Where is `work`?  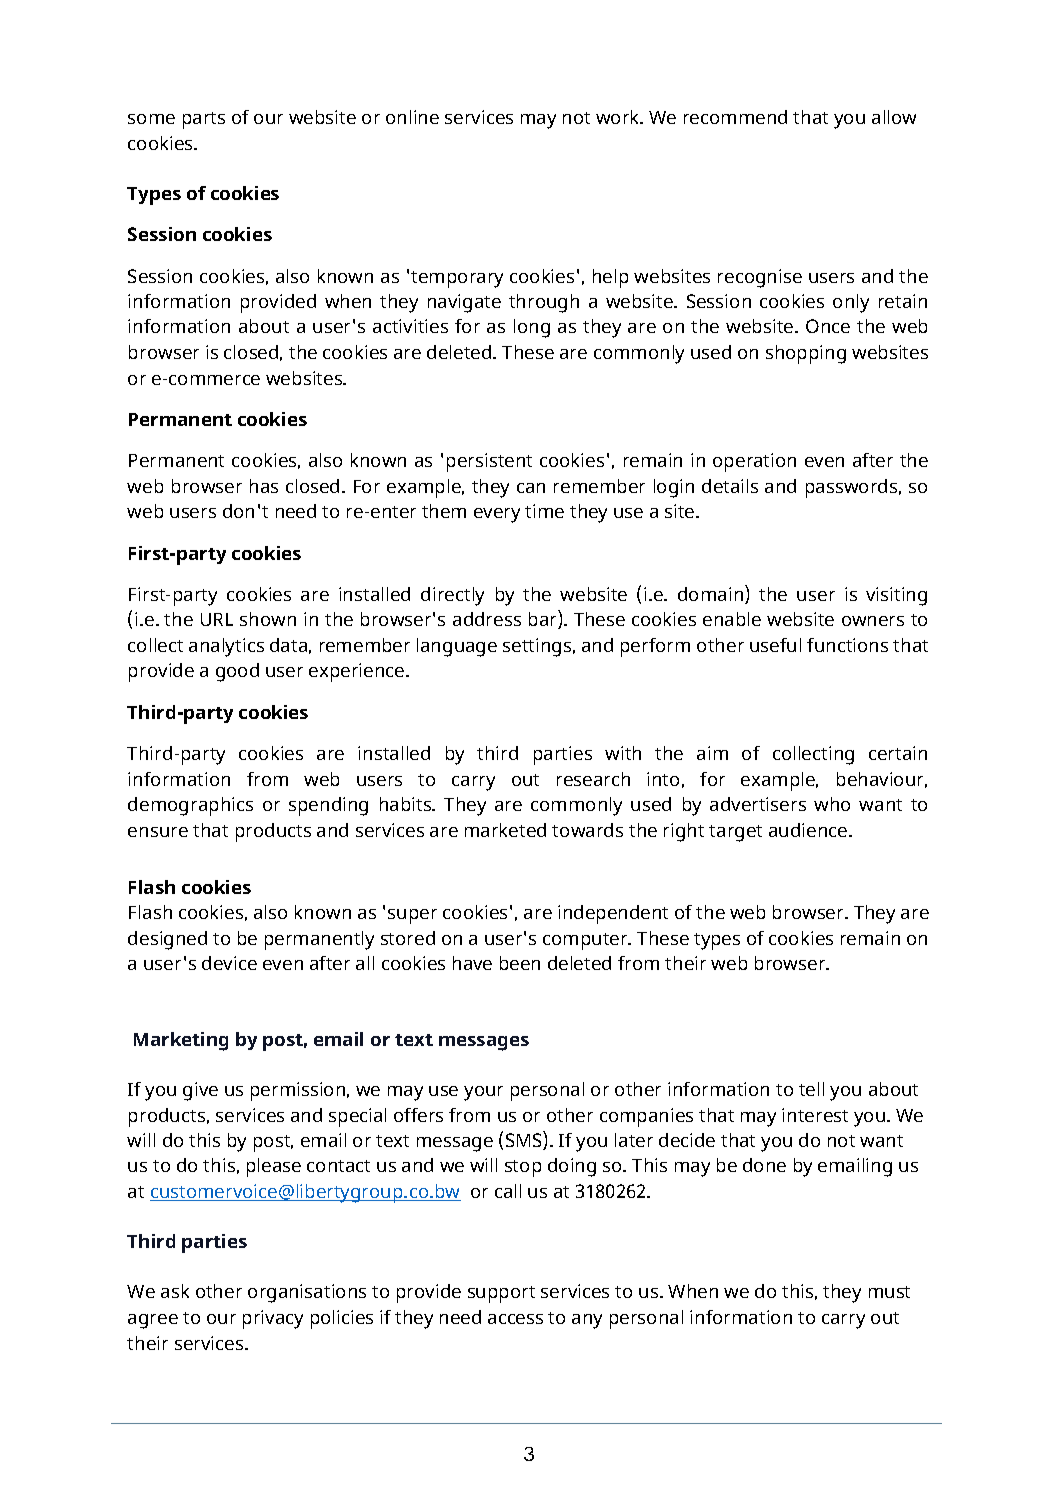 work is located at coordinates (619, 117).
